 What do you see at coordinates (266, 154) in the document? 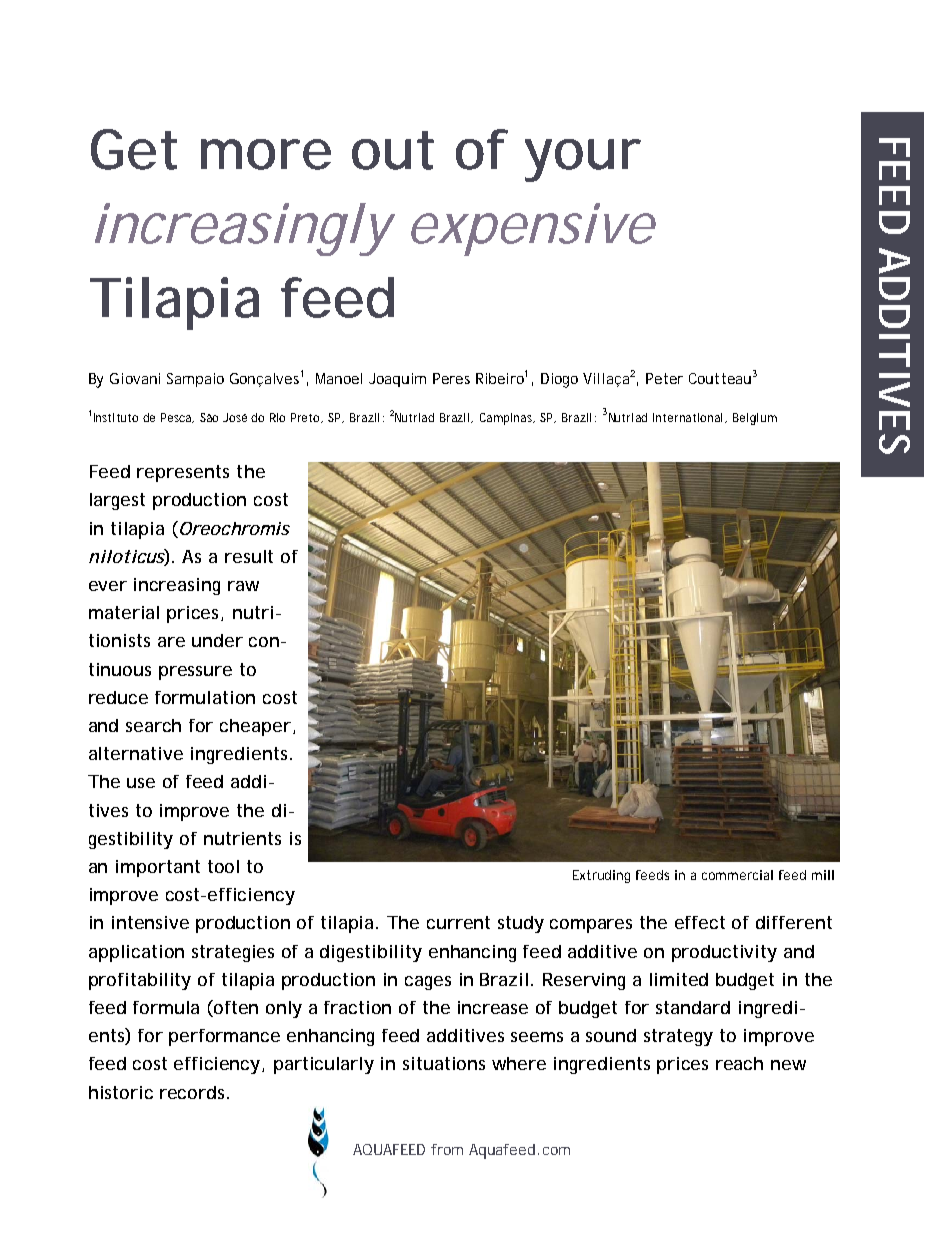
I see `more` at bounding box center [266, 154].
